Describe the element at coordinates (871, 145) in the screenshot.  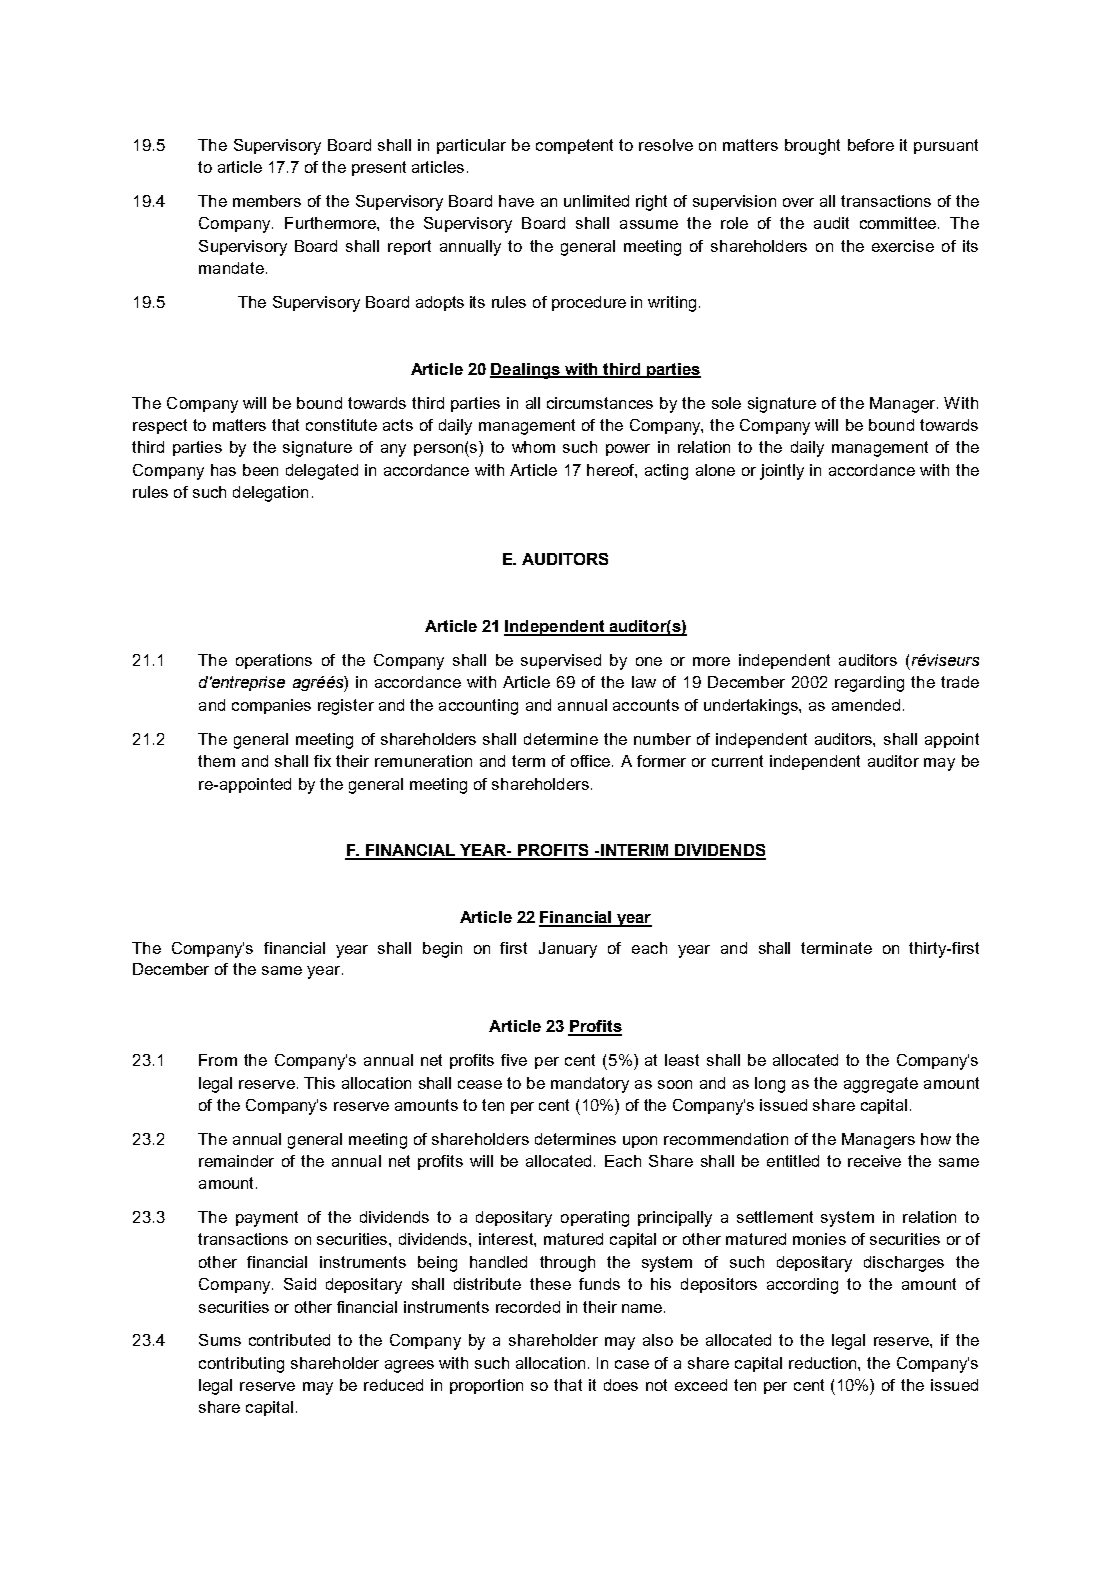
I see `before` at that location.
